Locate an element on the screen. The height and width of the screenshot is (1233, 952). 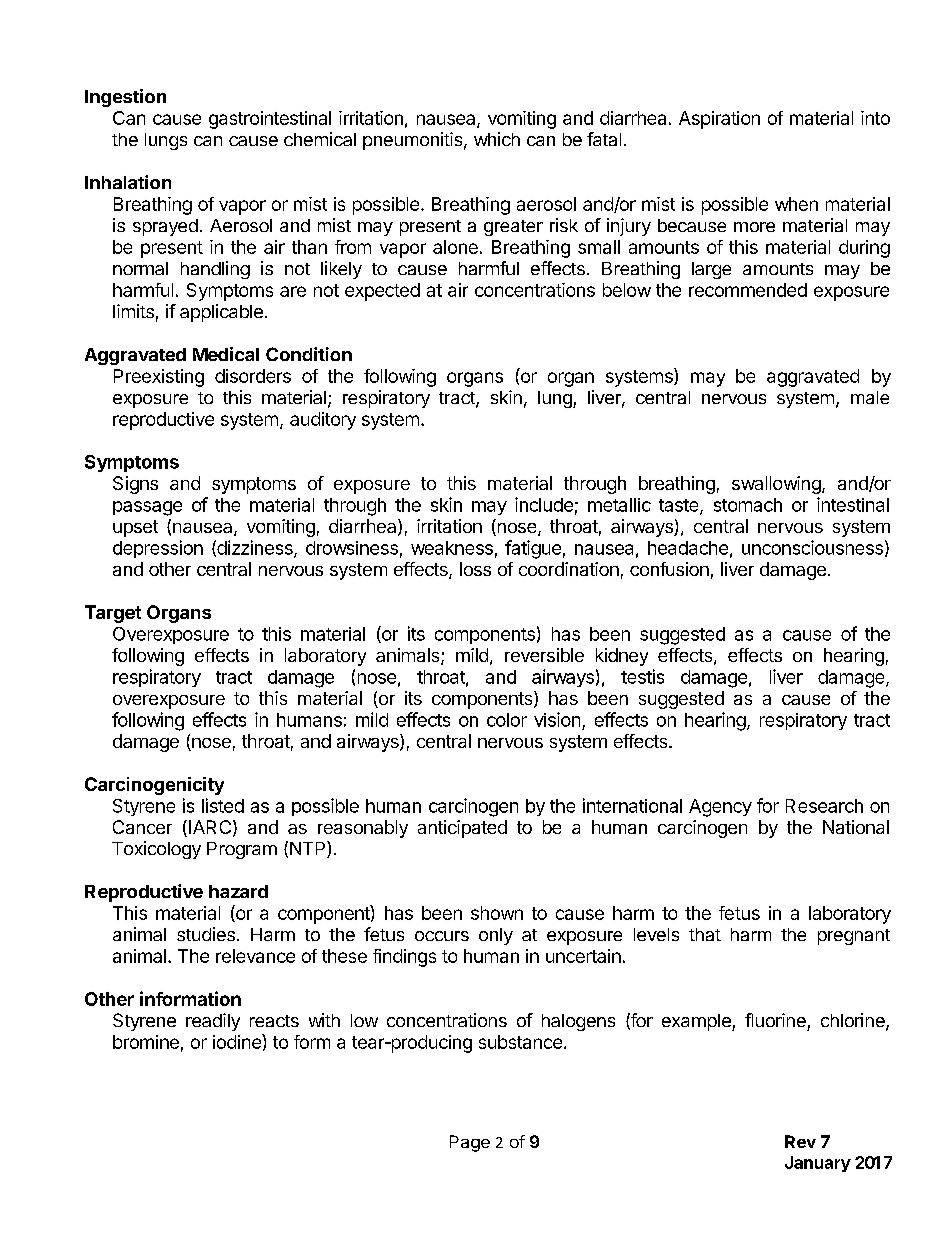
Ingestion is located at coordinates (125, 98).
